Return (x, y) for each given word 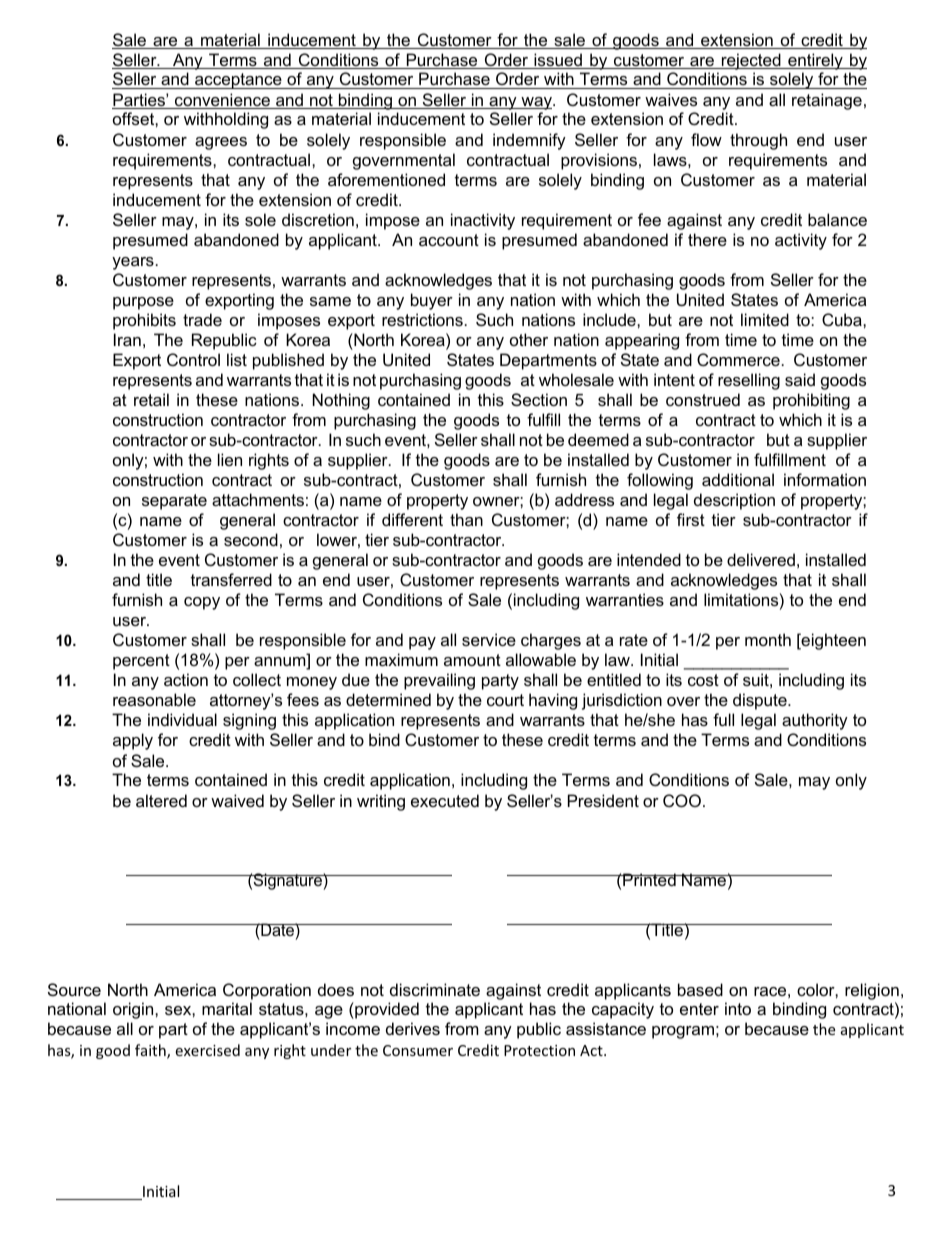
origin (134, 1010)
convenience (222, 101)
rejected (751, 61)
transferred (231, 579)
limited (765, 319)
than (466, 519)
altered (161, 800)
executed (445, 800)
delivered (761, 559)
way (536, 103)
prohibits (144, 321)
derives (413, 1028)
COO (682, 800)
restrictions (422, 319)
